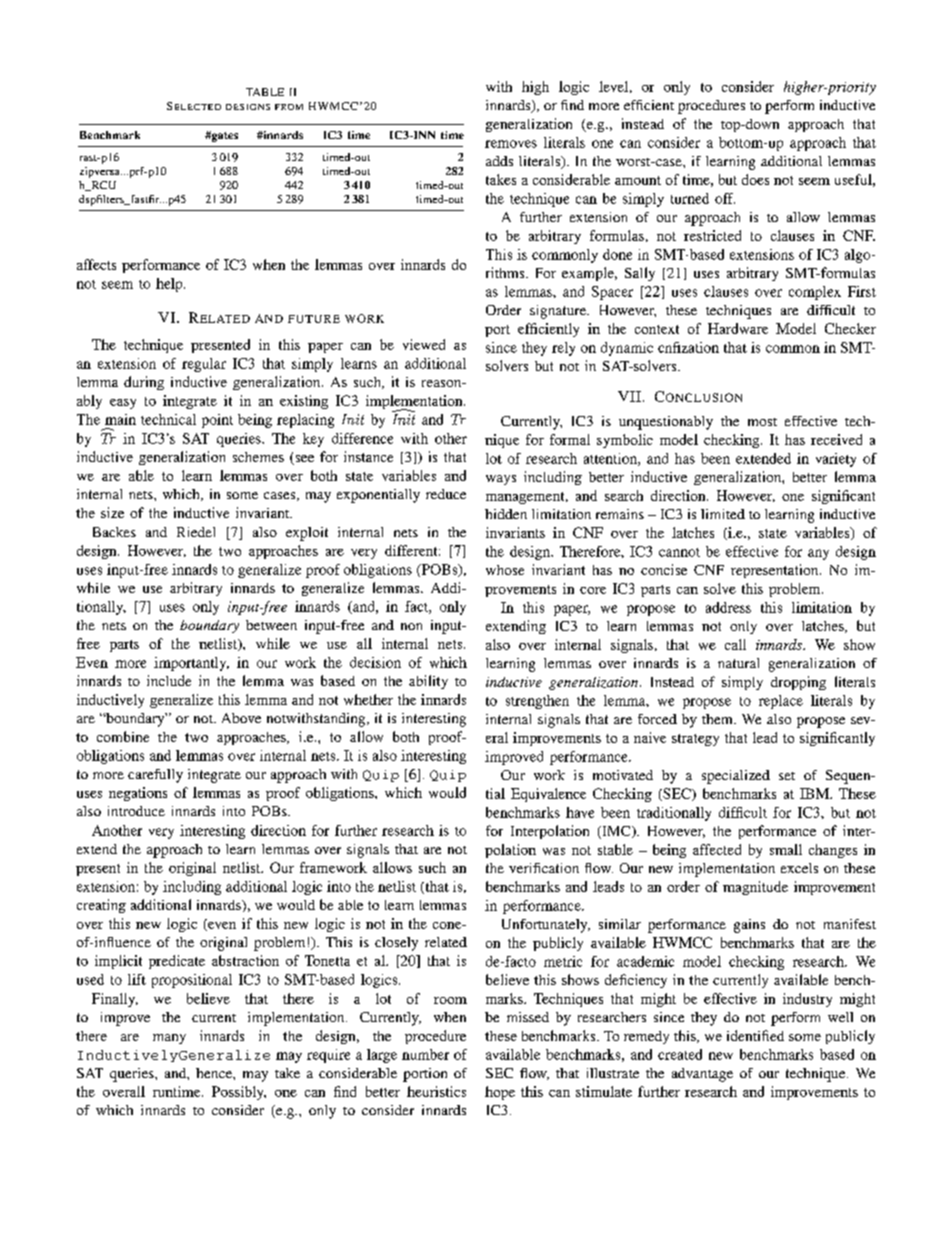 This page has width=952, height=1233. I want to click on identified, so click(755, 1035).
